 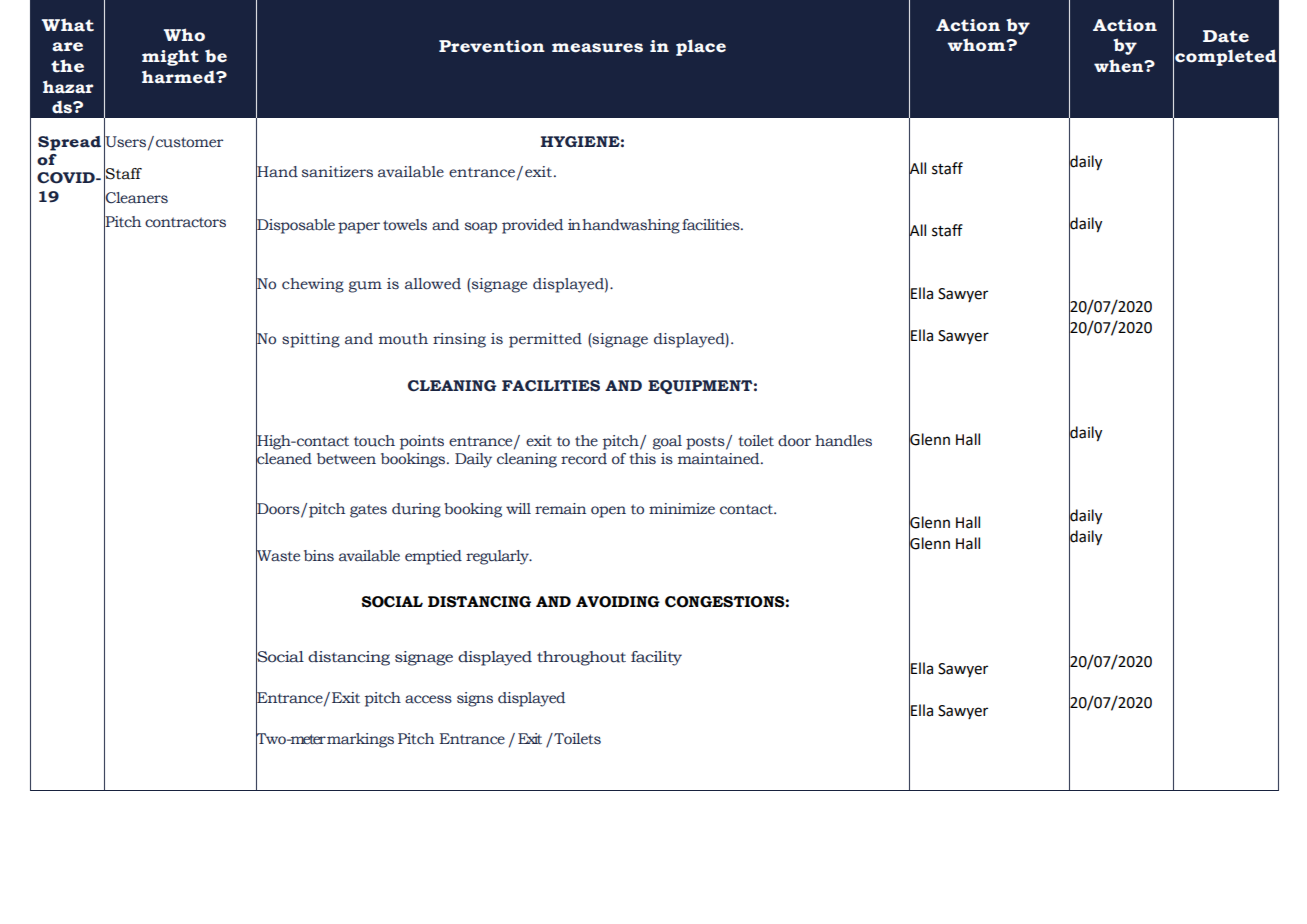 I want to click on access, so click(x=428, y=699).
